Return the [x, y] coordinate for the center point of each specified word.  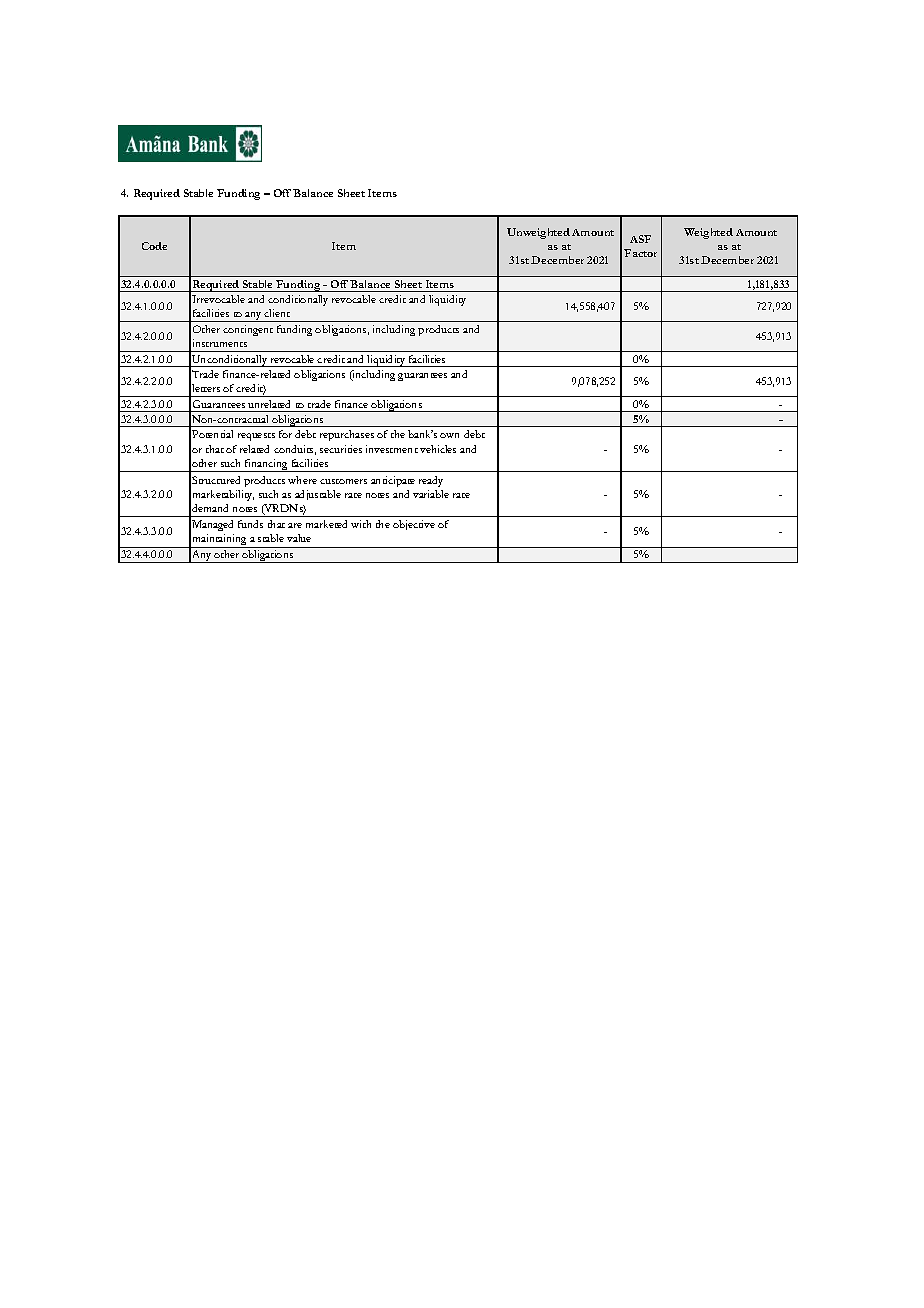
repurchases [347, 435]
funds [250, 524]
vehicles [438, 449]
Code [154, 246]
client [277, 313]
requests [256, 437]
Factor [640, 253]
